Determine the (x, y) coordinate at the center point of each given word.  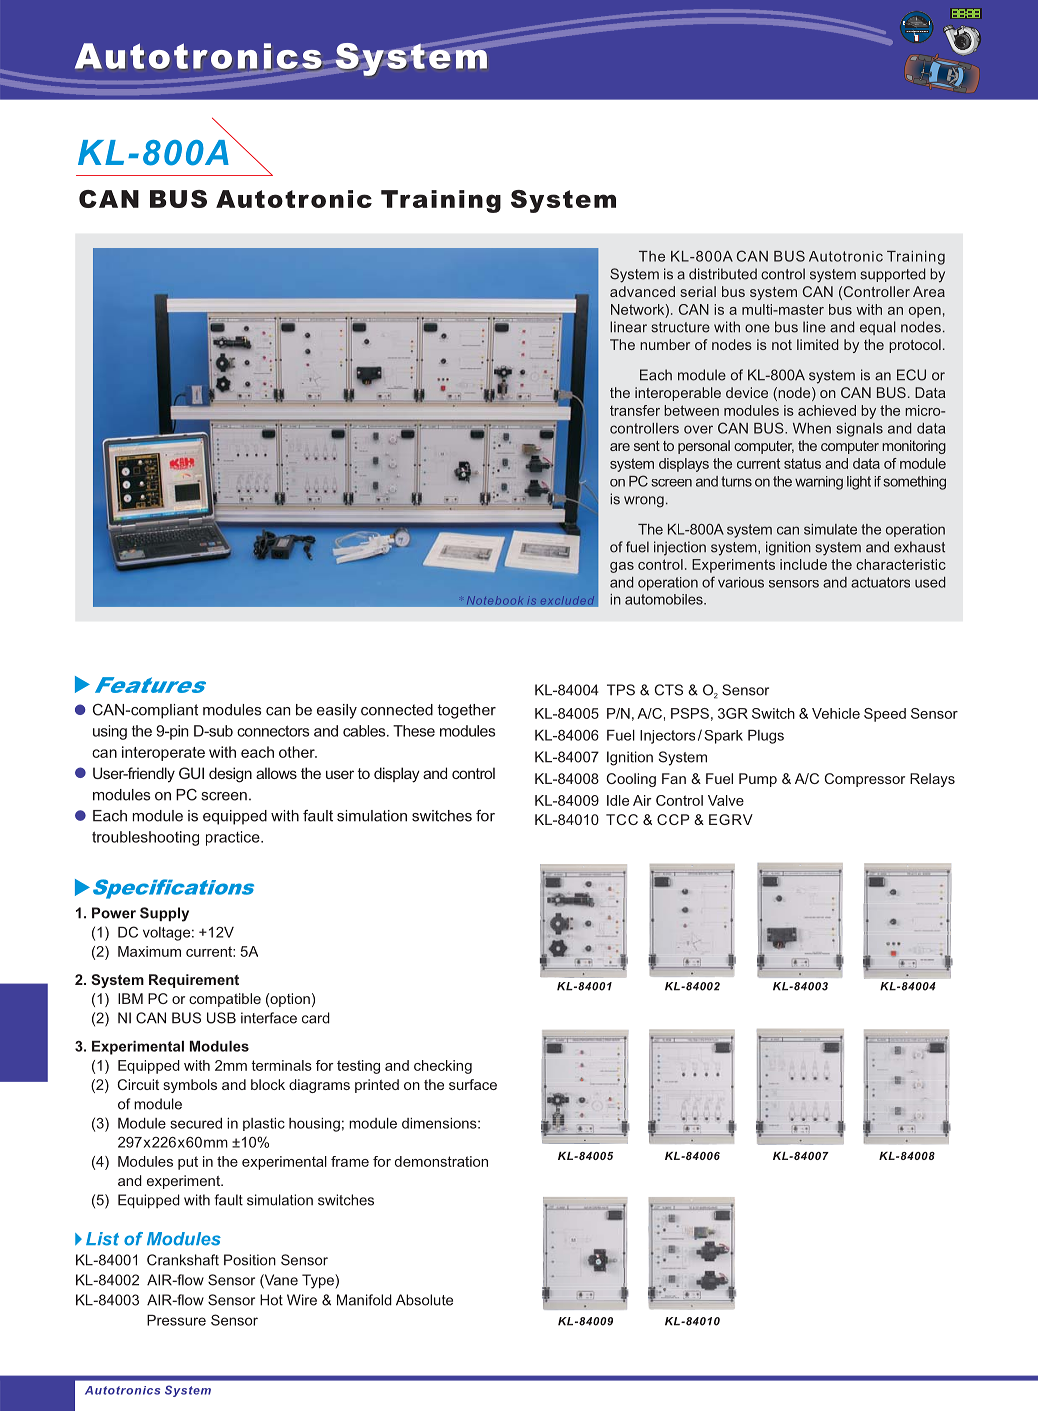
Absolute (424, 1300)
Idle (618, 800)
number (665, 344)
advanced (642, 291)
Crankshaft (183, 1260)
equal (878, 328)
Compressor (864, 780)
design (230, 775)
